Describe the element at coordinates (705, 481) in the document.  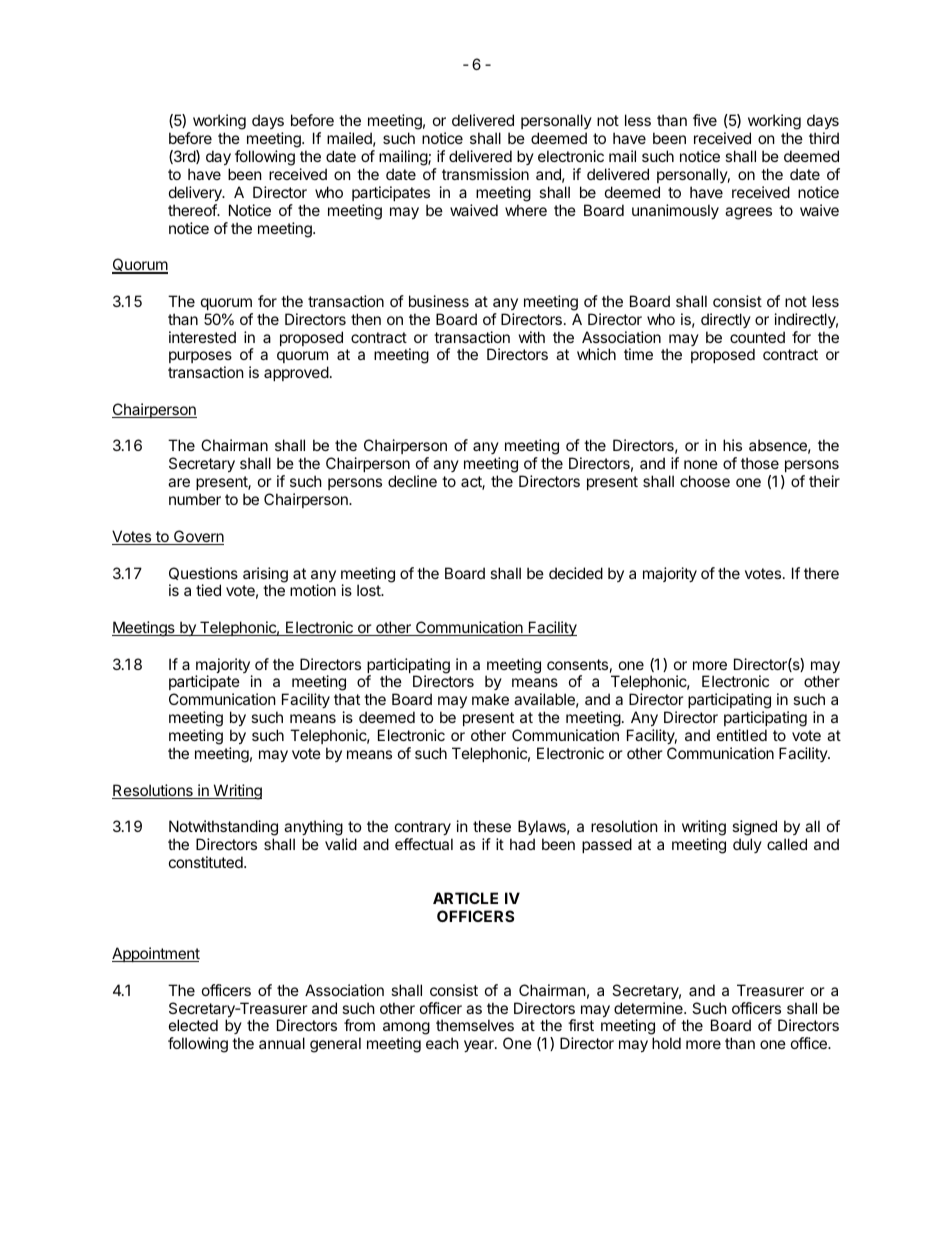
I see `choose` at that location.
